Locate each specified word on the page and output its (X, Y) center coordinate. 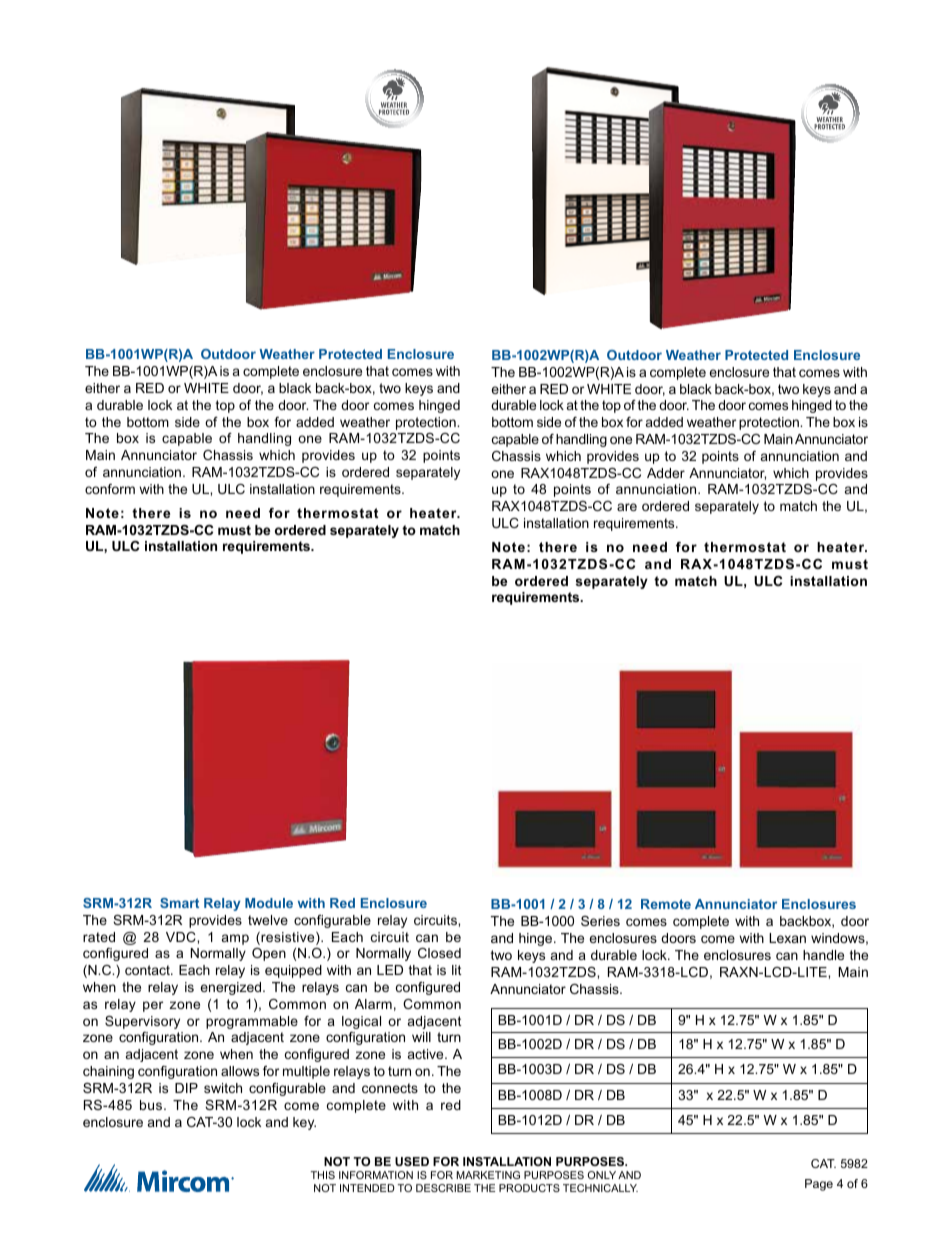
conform (110, 489)
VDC (182, 937)
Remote (666, 904)
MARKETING (488, 1175)
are (627, 507)
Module (269, 903)
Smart (179, 903)
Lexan (787, 938)
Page (819, 1185)
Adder (666, 473)
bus (152, 1105)
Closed (439, 953)
